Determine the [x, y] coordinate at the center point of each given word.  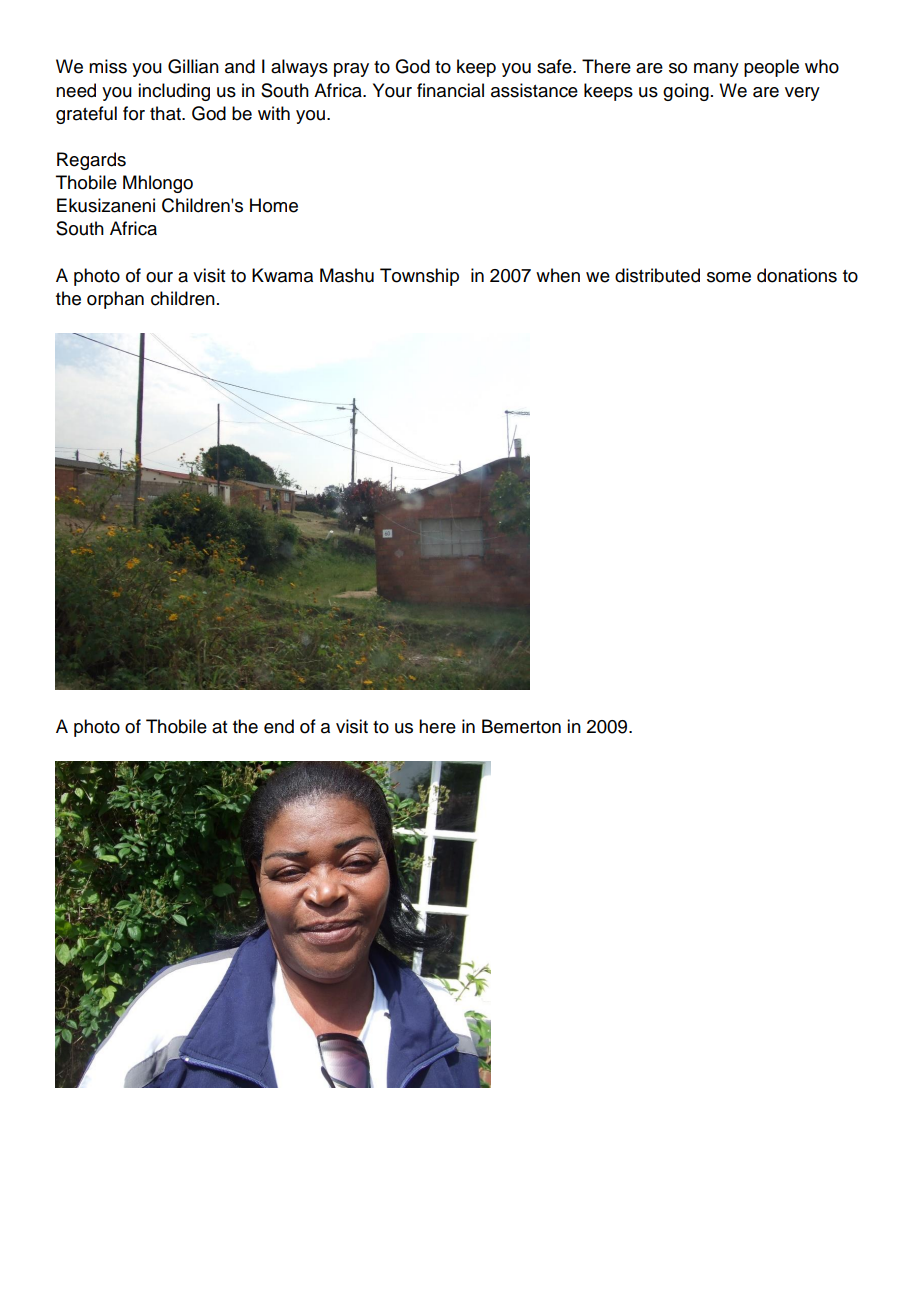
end [279, 726]
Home [274, 205]
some [729, 277]
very [802, 94]
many [716, 70]
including [174, 92]
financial [450, 90]
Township [419, 277]
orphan [115, 300]
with [274, 113]
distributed [657, 275]
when [558, 275]
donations [797, 275]
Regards [91, 161]
